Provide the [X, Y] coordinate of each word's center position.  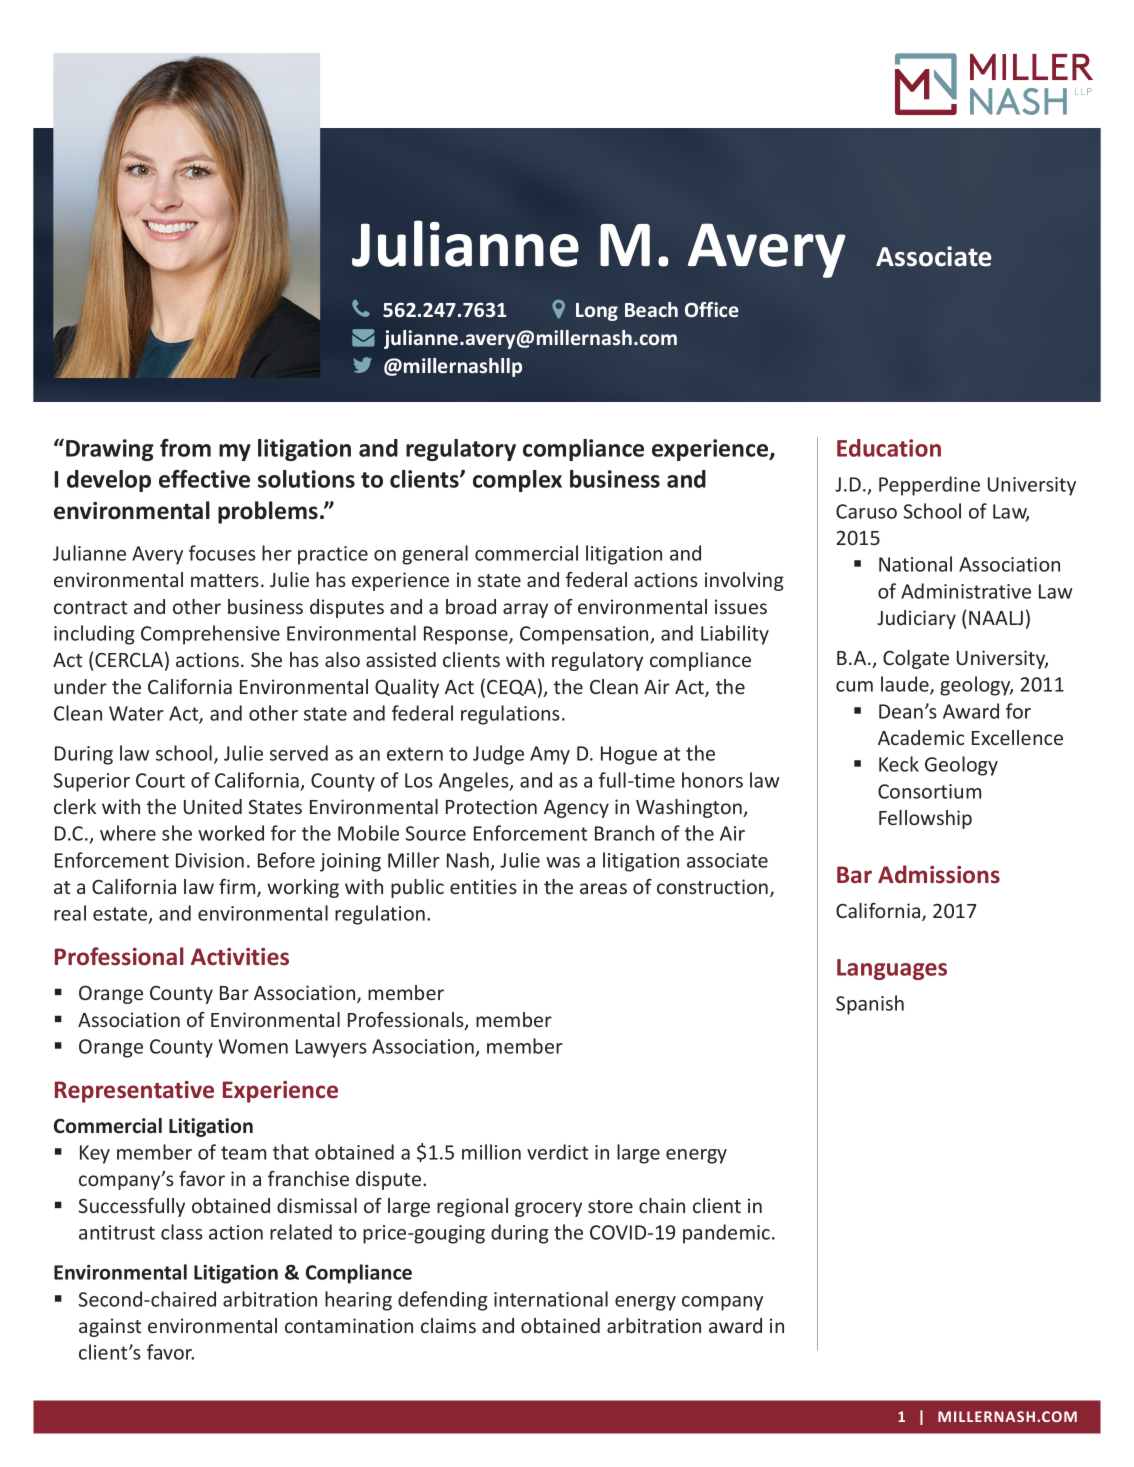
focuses [222, 553]
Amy [550, 755]
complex [517, 481]
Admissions [939, 874]
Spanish [870, 1005]
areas [603, 888]
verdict [558, 1152]
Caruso [866, 511]
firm [238, 888]
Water [136, 713]
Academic [921, 737]
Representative [134, 1092]
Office [712, 309]
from [185, 448]
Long [597, 312]
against [110, 1327]
